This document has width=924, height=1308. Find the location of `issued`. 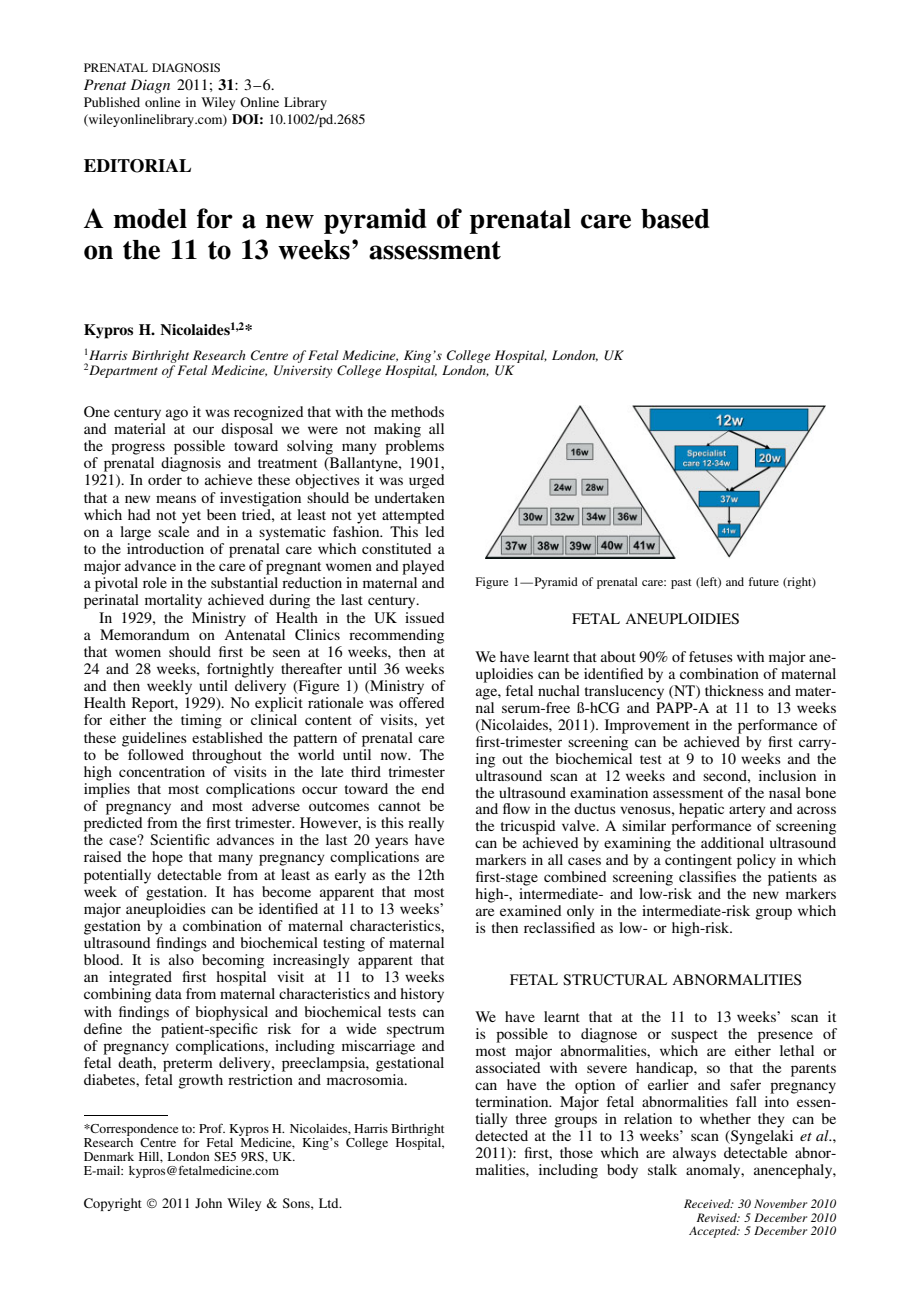

issued is located at coordinates (425, 617).
